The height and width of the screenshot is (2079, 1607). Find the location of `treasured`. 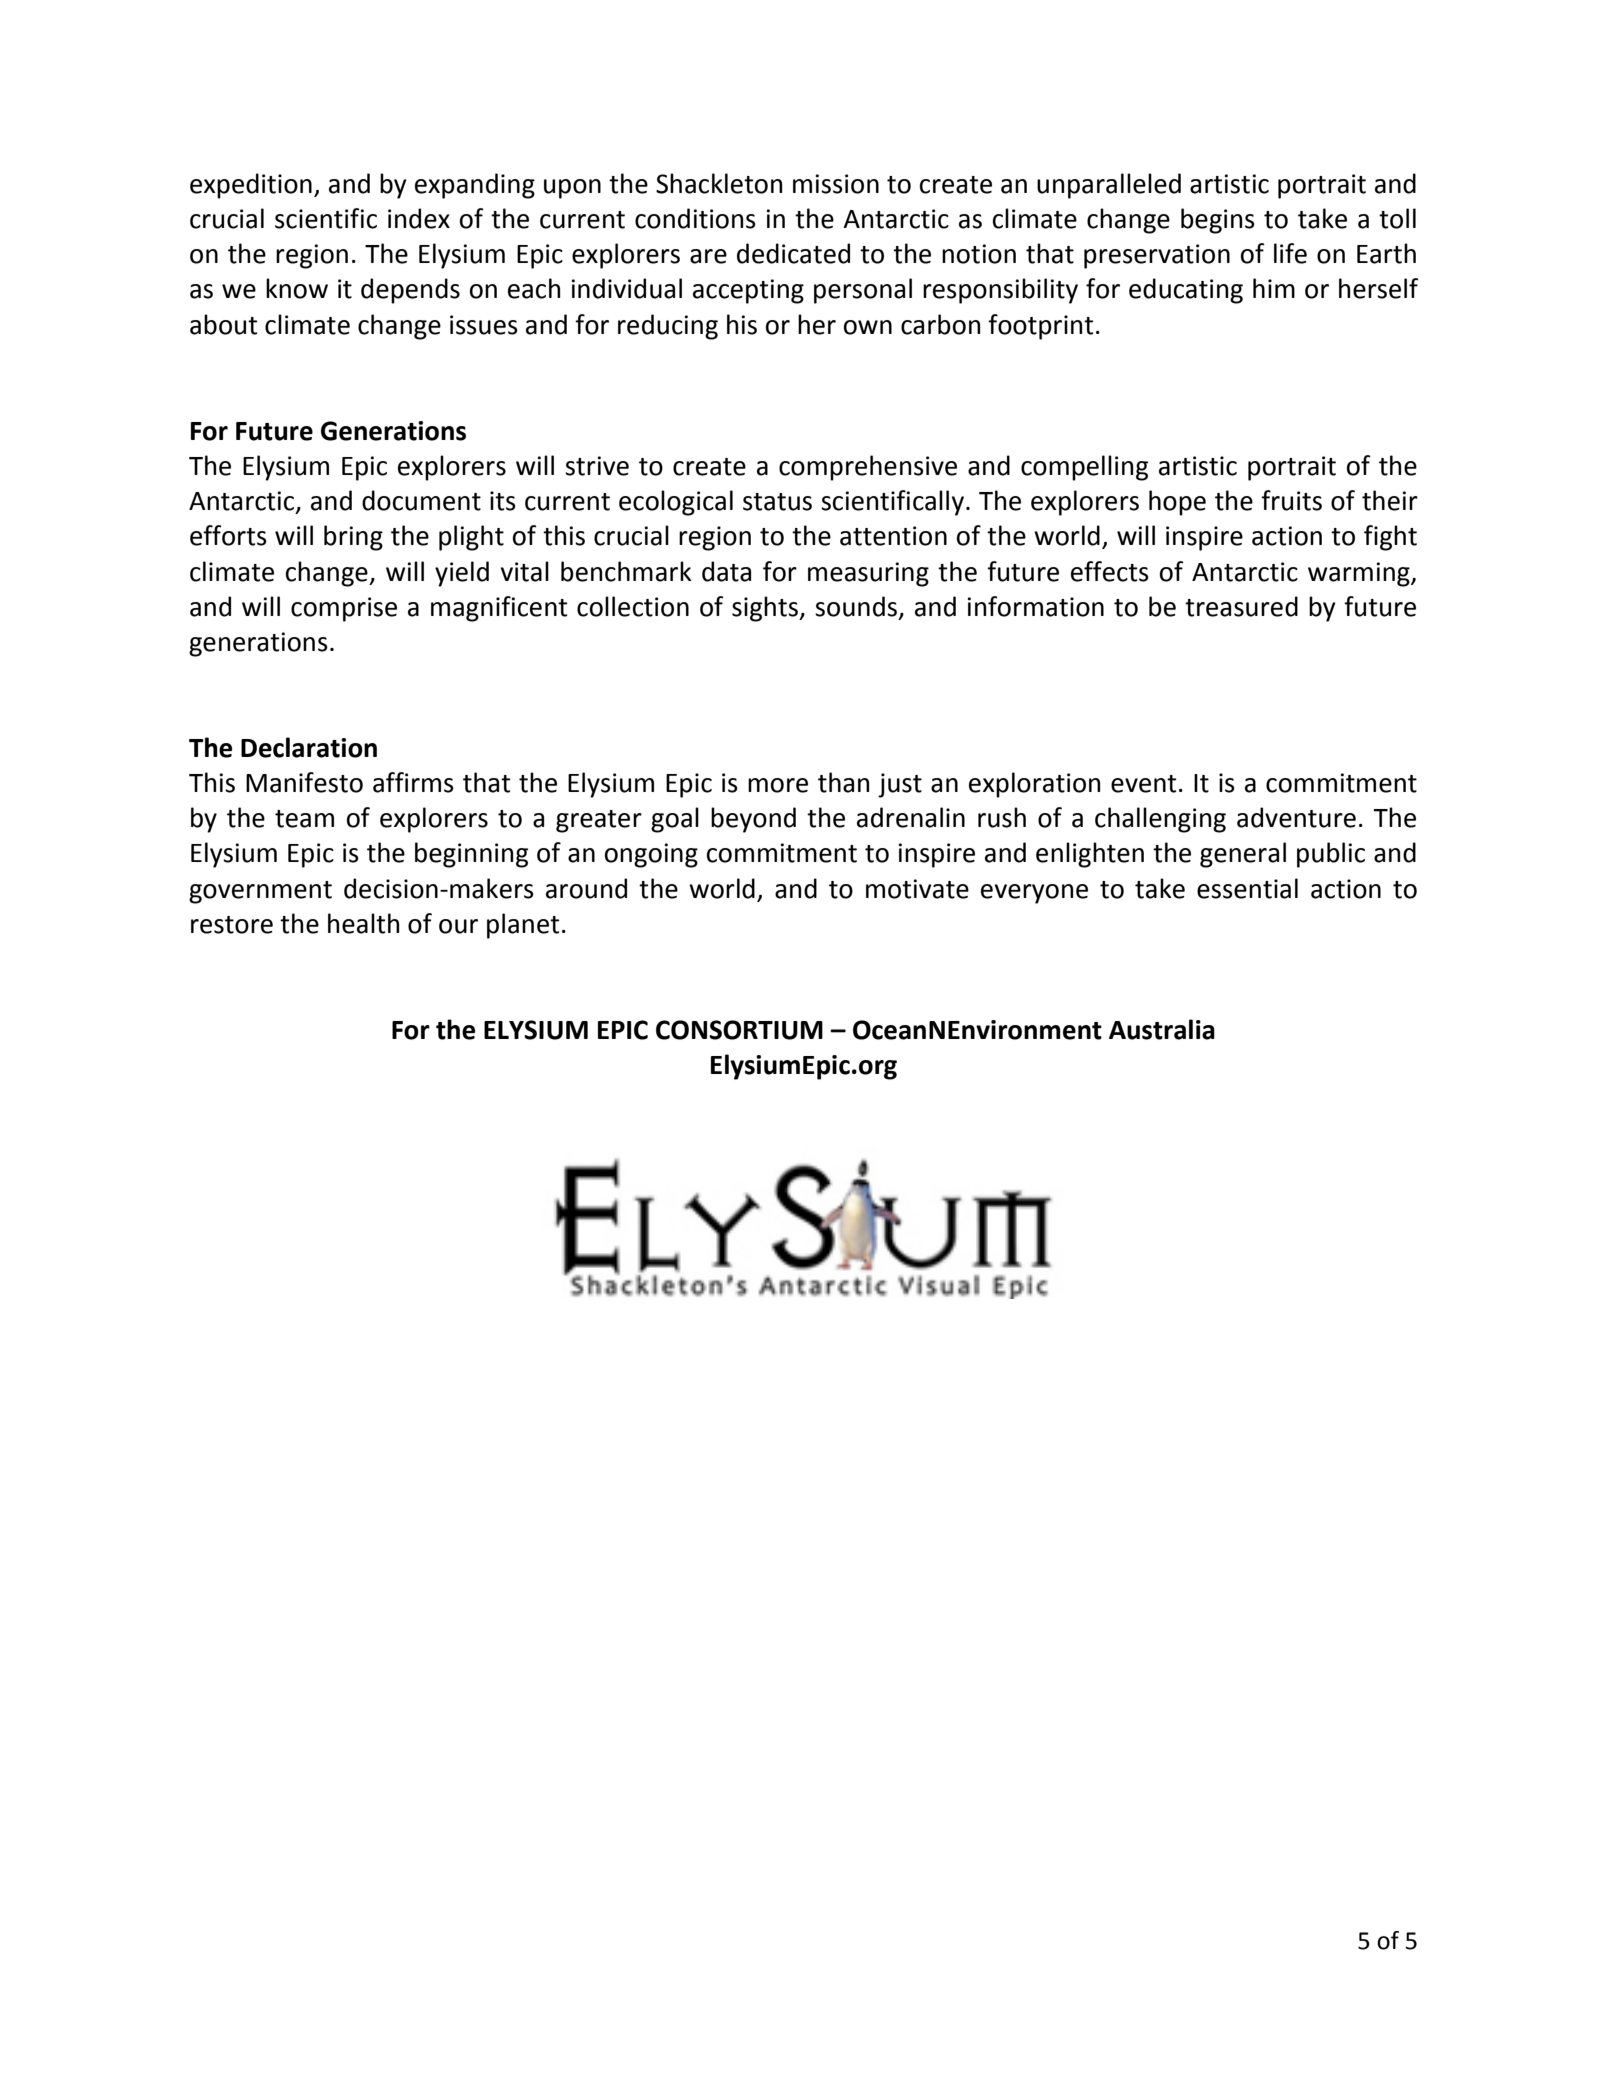

treasured is located at coordinates (1241, 606).
